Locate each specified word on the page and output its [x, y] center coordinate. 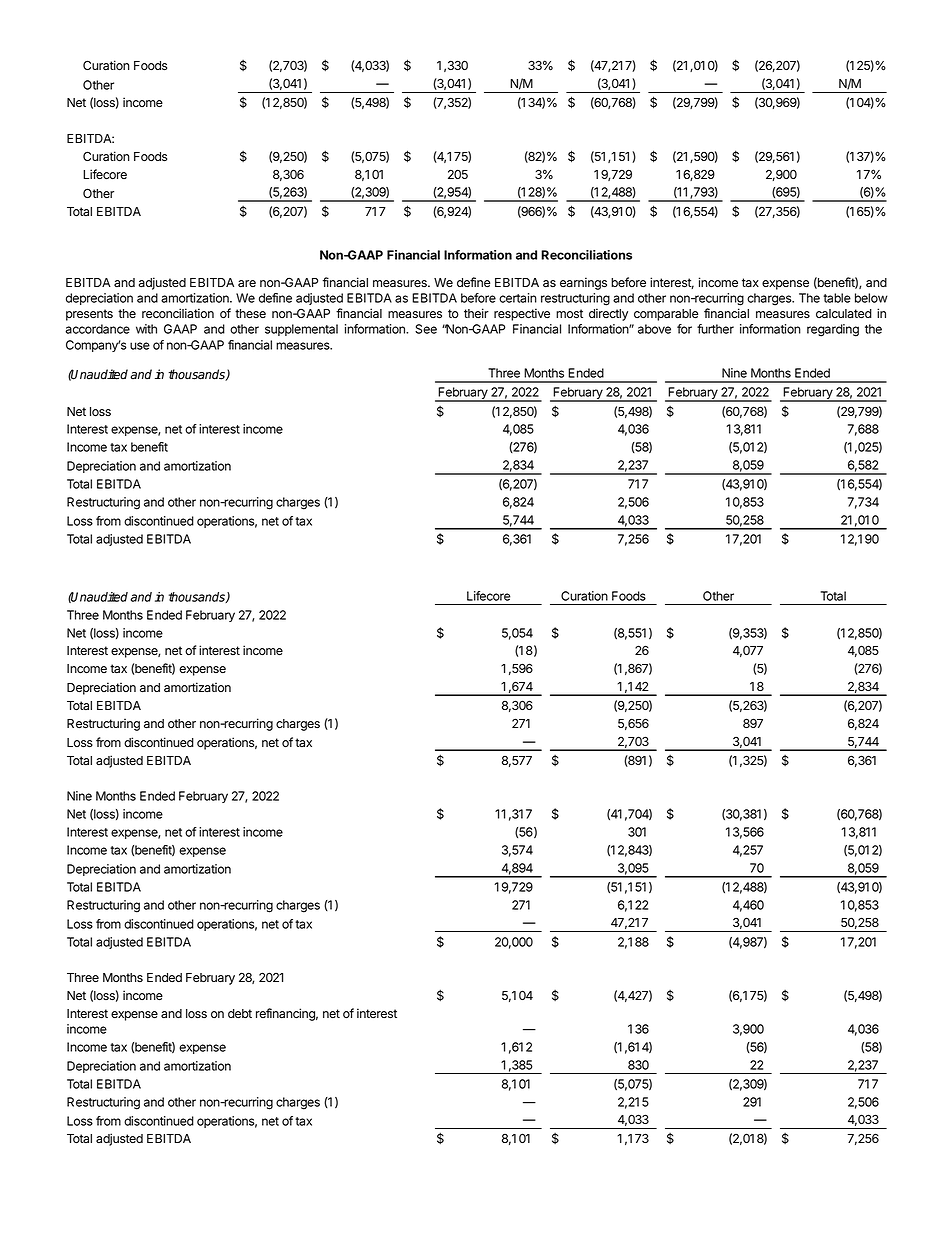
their [476, 313]
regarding [833, 330]
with [146, 329]
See [426, 329]
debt [240, 1013]
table [837, 298]
